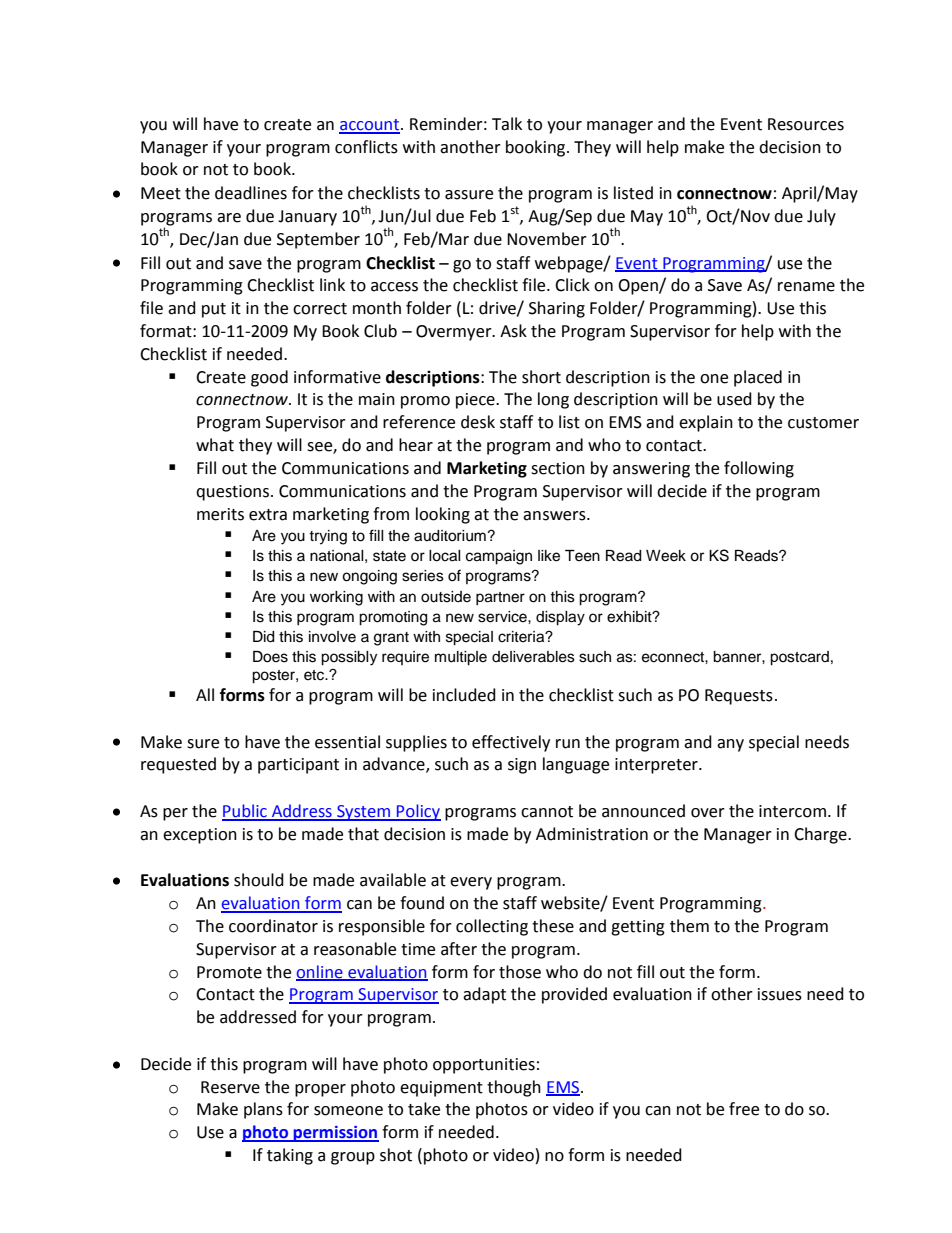  I want to click on section, so click(558, 468).
